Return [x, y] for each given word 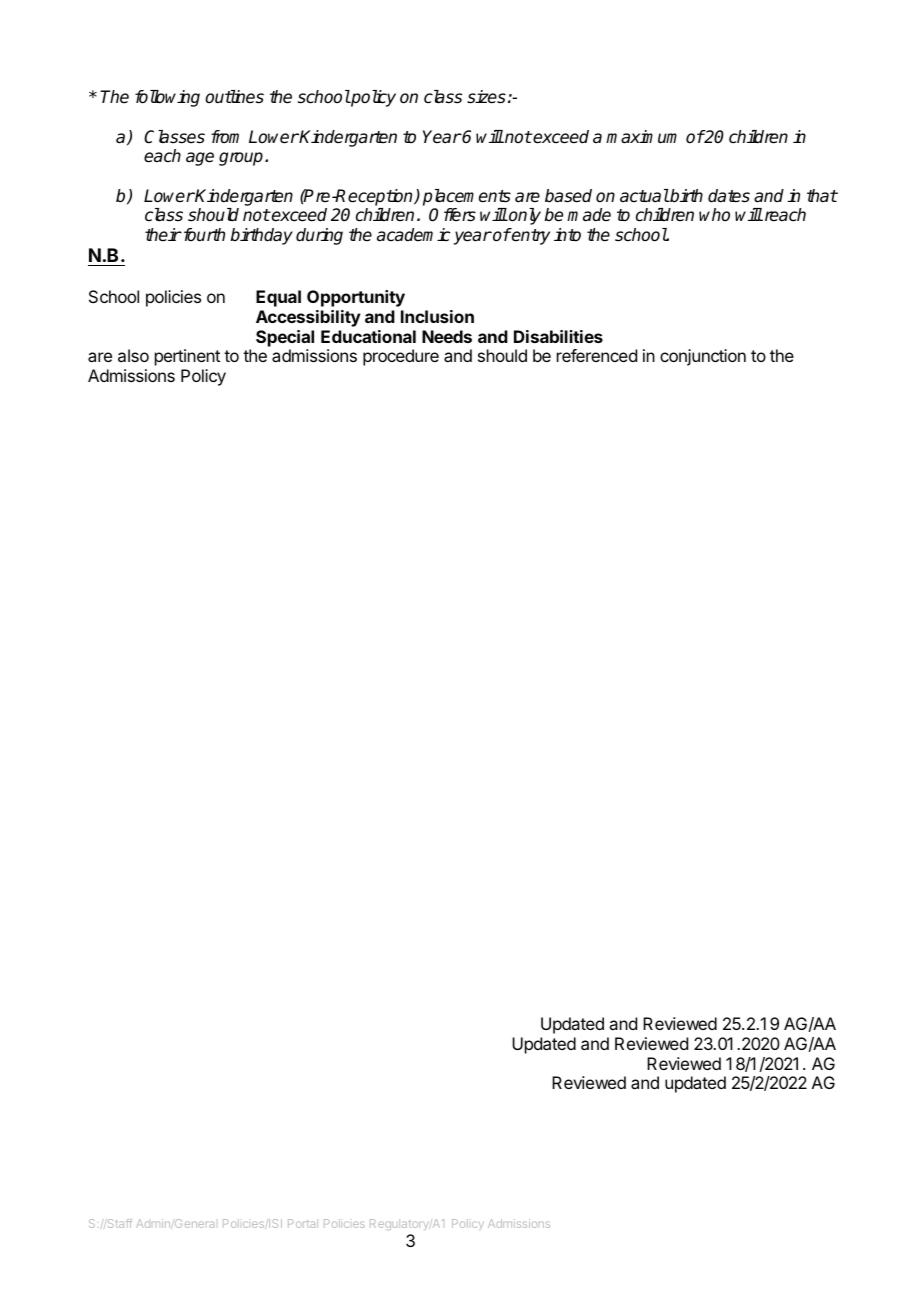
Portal [303, 1223]
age [200, 159]
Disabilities [558, 336]
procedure [401, 357]
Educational [368, 336]
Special [285, 338]
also [133, 355]
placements [467, 197]
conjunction [703, 357]
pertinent [187, 357]
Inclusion [437, 316]
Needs [447, 336]
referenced [597, 355]
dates [729, 196]
